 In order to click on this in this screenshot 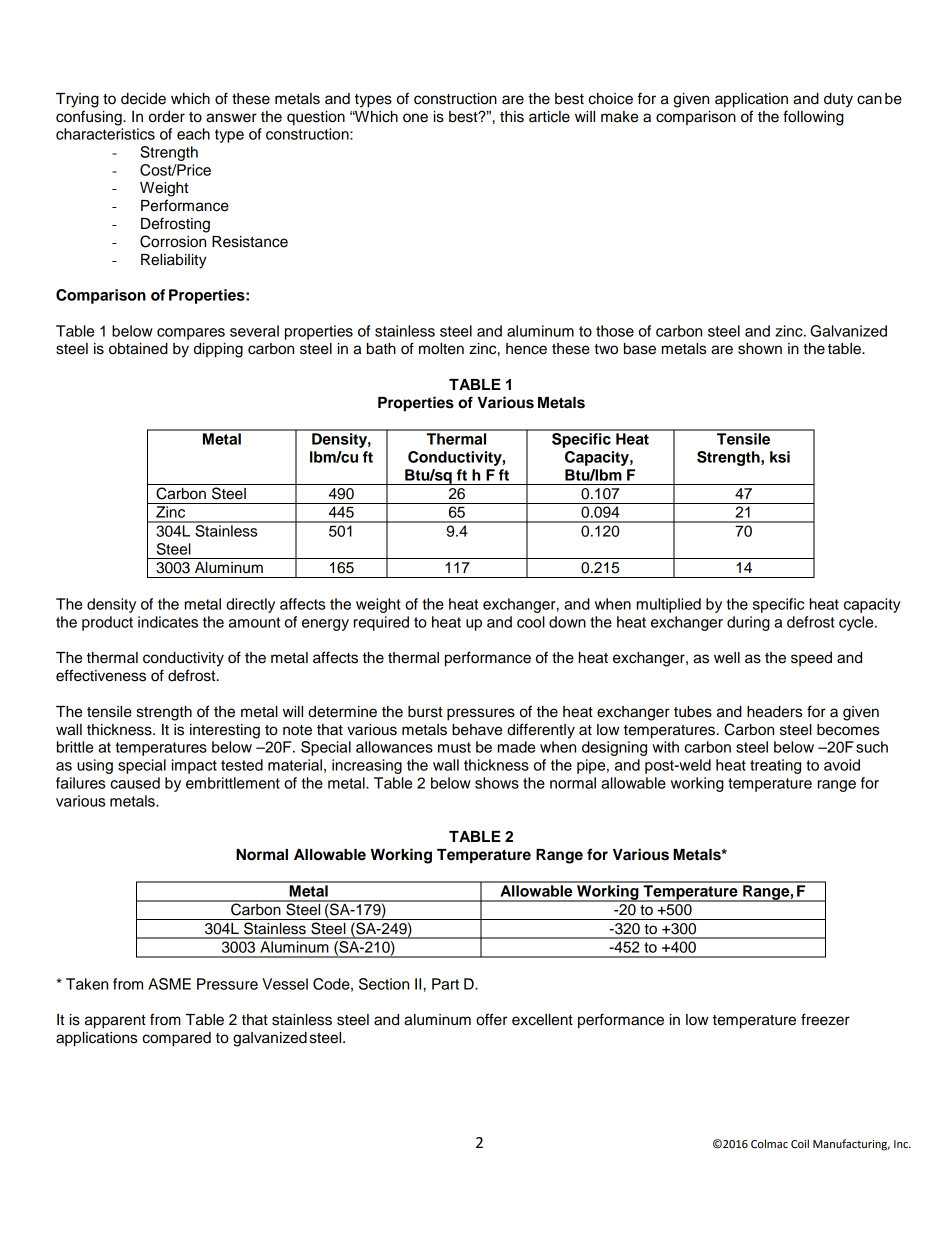, I will do `click(512, 117)`.
